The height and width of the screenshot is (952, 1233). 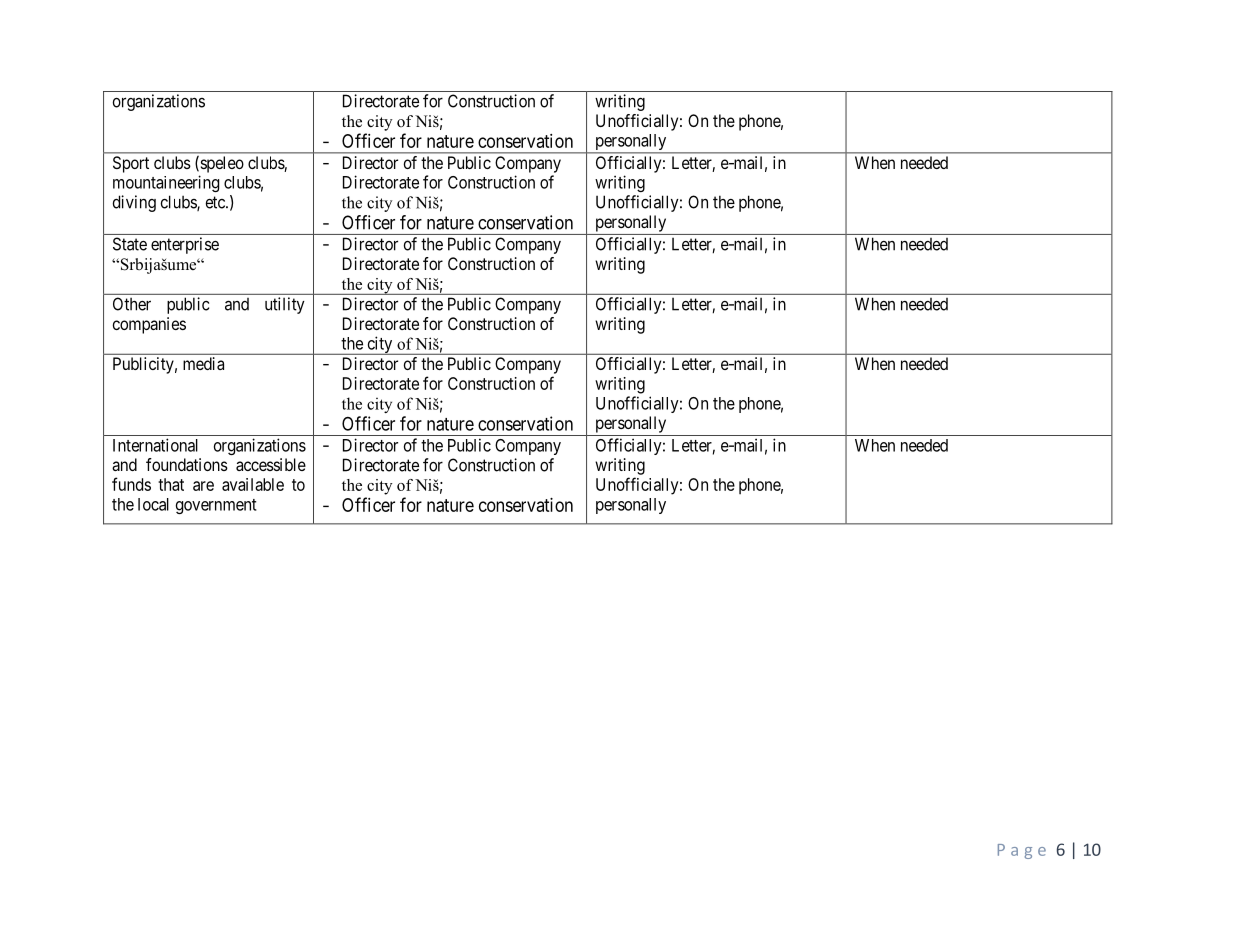 I want to click on Other, so click(x=132, y=304).
